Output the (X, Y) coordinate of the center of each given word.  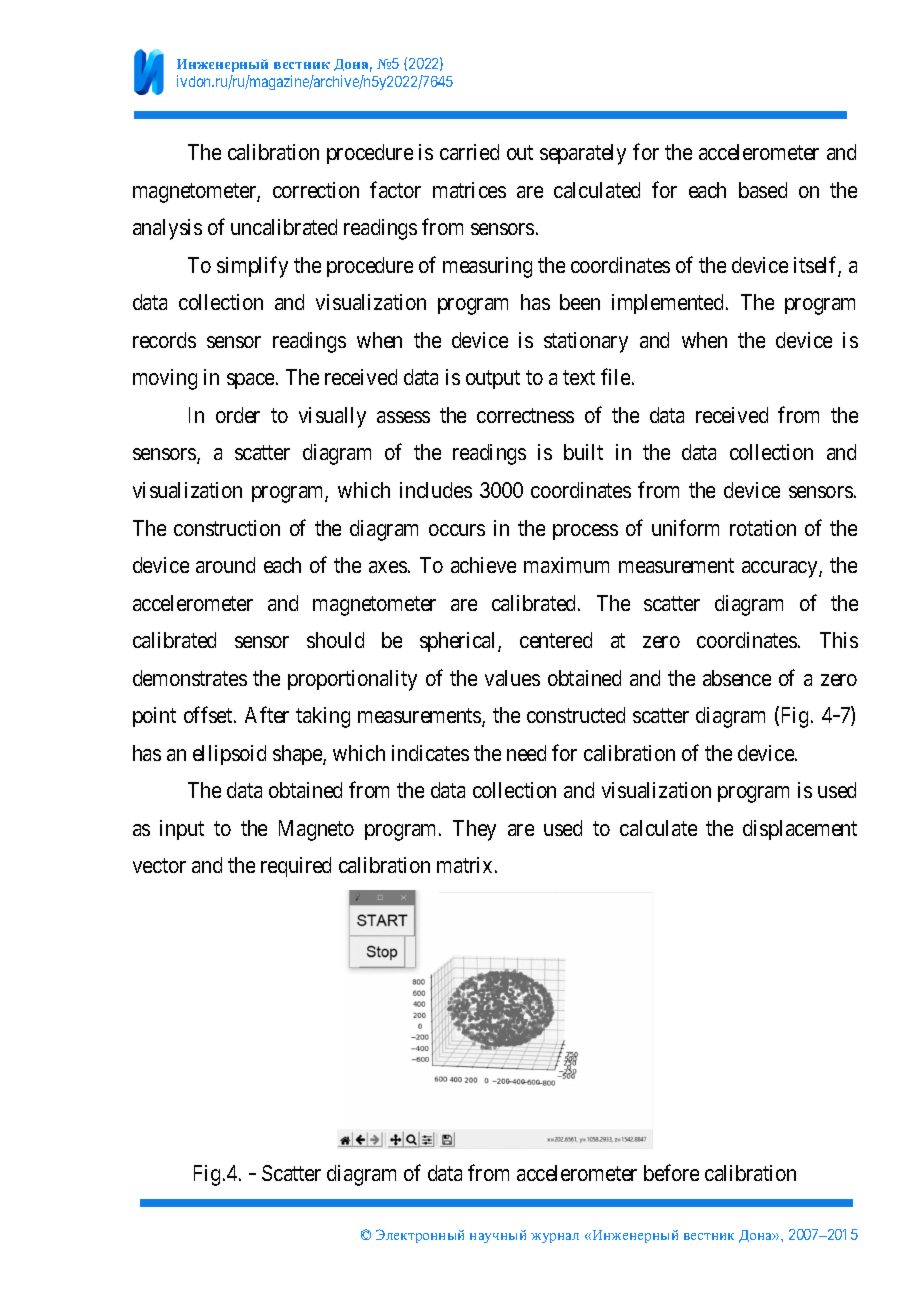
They (474, 830)
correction (316, 190)
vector (159, 866)
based (763, 190)
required (296, 867)
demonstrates (190, 678)
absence (737, 678)
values (512, 678)
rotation (763, 528)
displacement (800, 830)
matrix (464, 865)
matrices (469, 190)
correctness (525, 415)
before (671, 1172)
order (238, 415)
